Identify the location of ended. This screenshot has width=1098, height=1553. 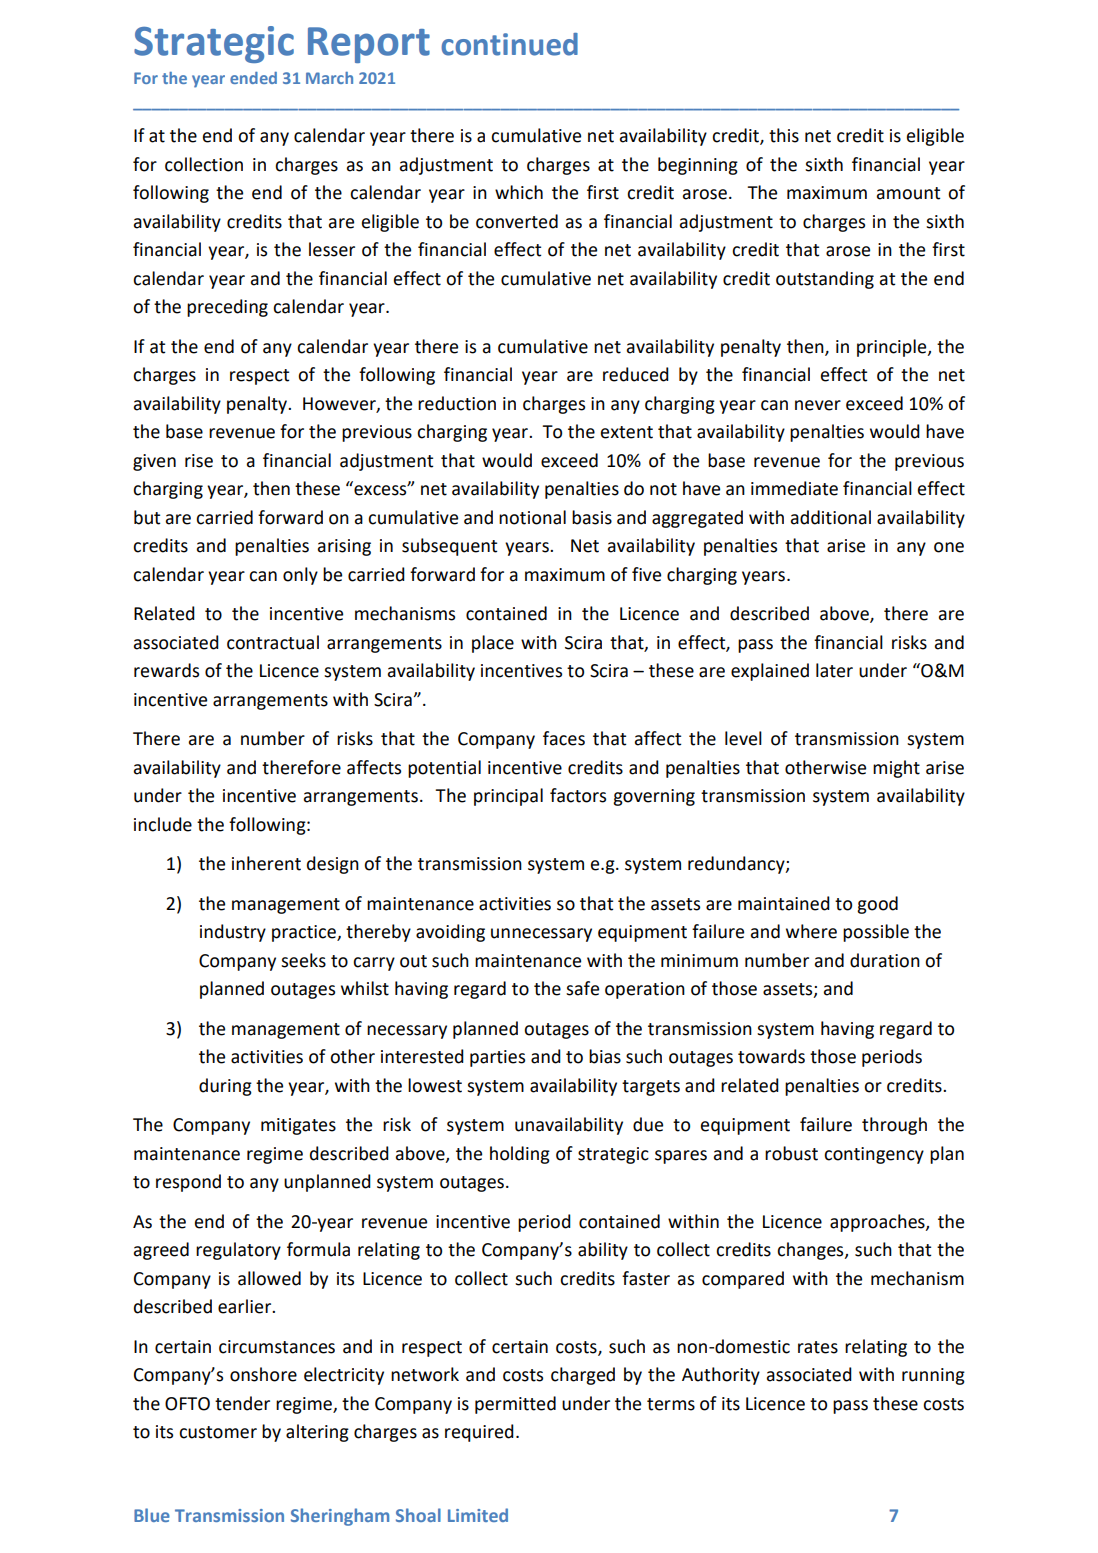
(253, 78).
